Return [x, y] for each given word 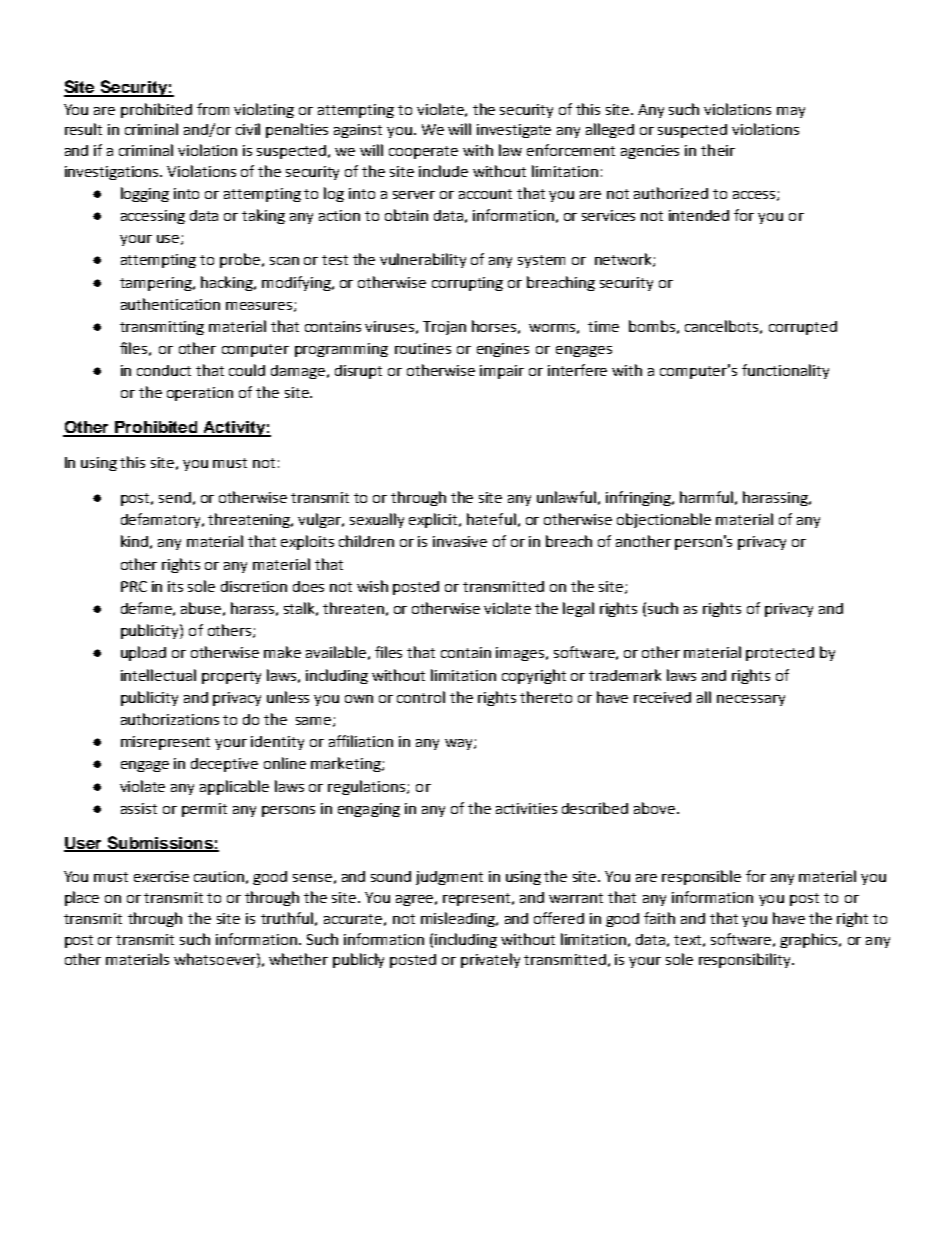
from [213, 109]
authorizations [170, 719]
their [718, 150]
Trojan [444, 328]
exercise [161, 876]
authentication [170, 304]
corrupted [803, 328]
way [460, 744]
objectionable [664, 520]
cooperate [423, 152]
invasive [460, 541]
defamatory [162, 520]
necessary [751, 700]
